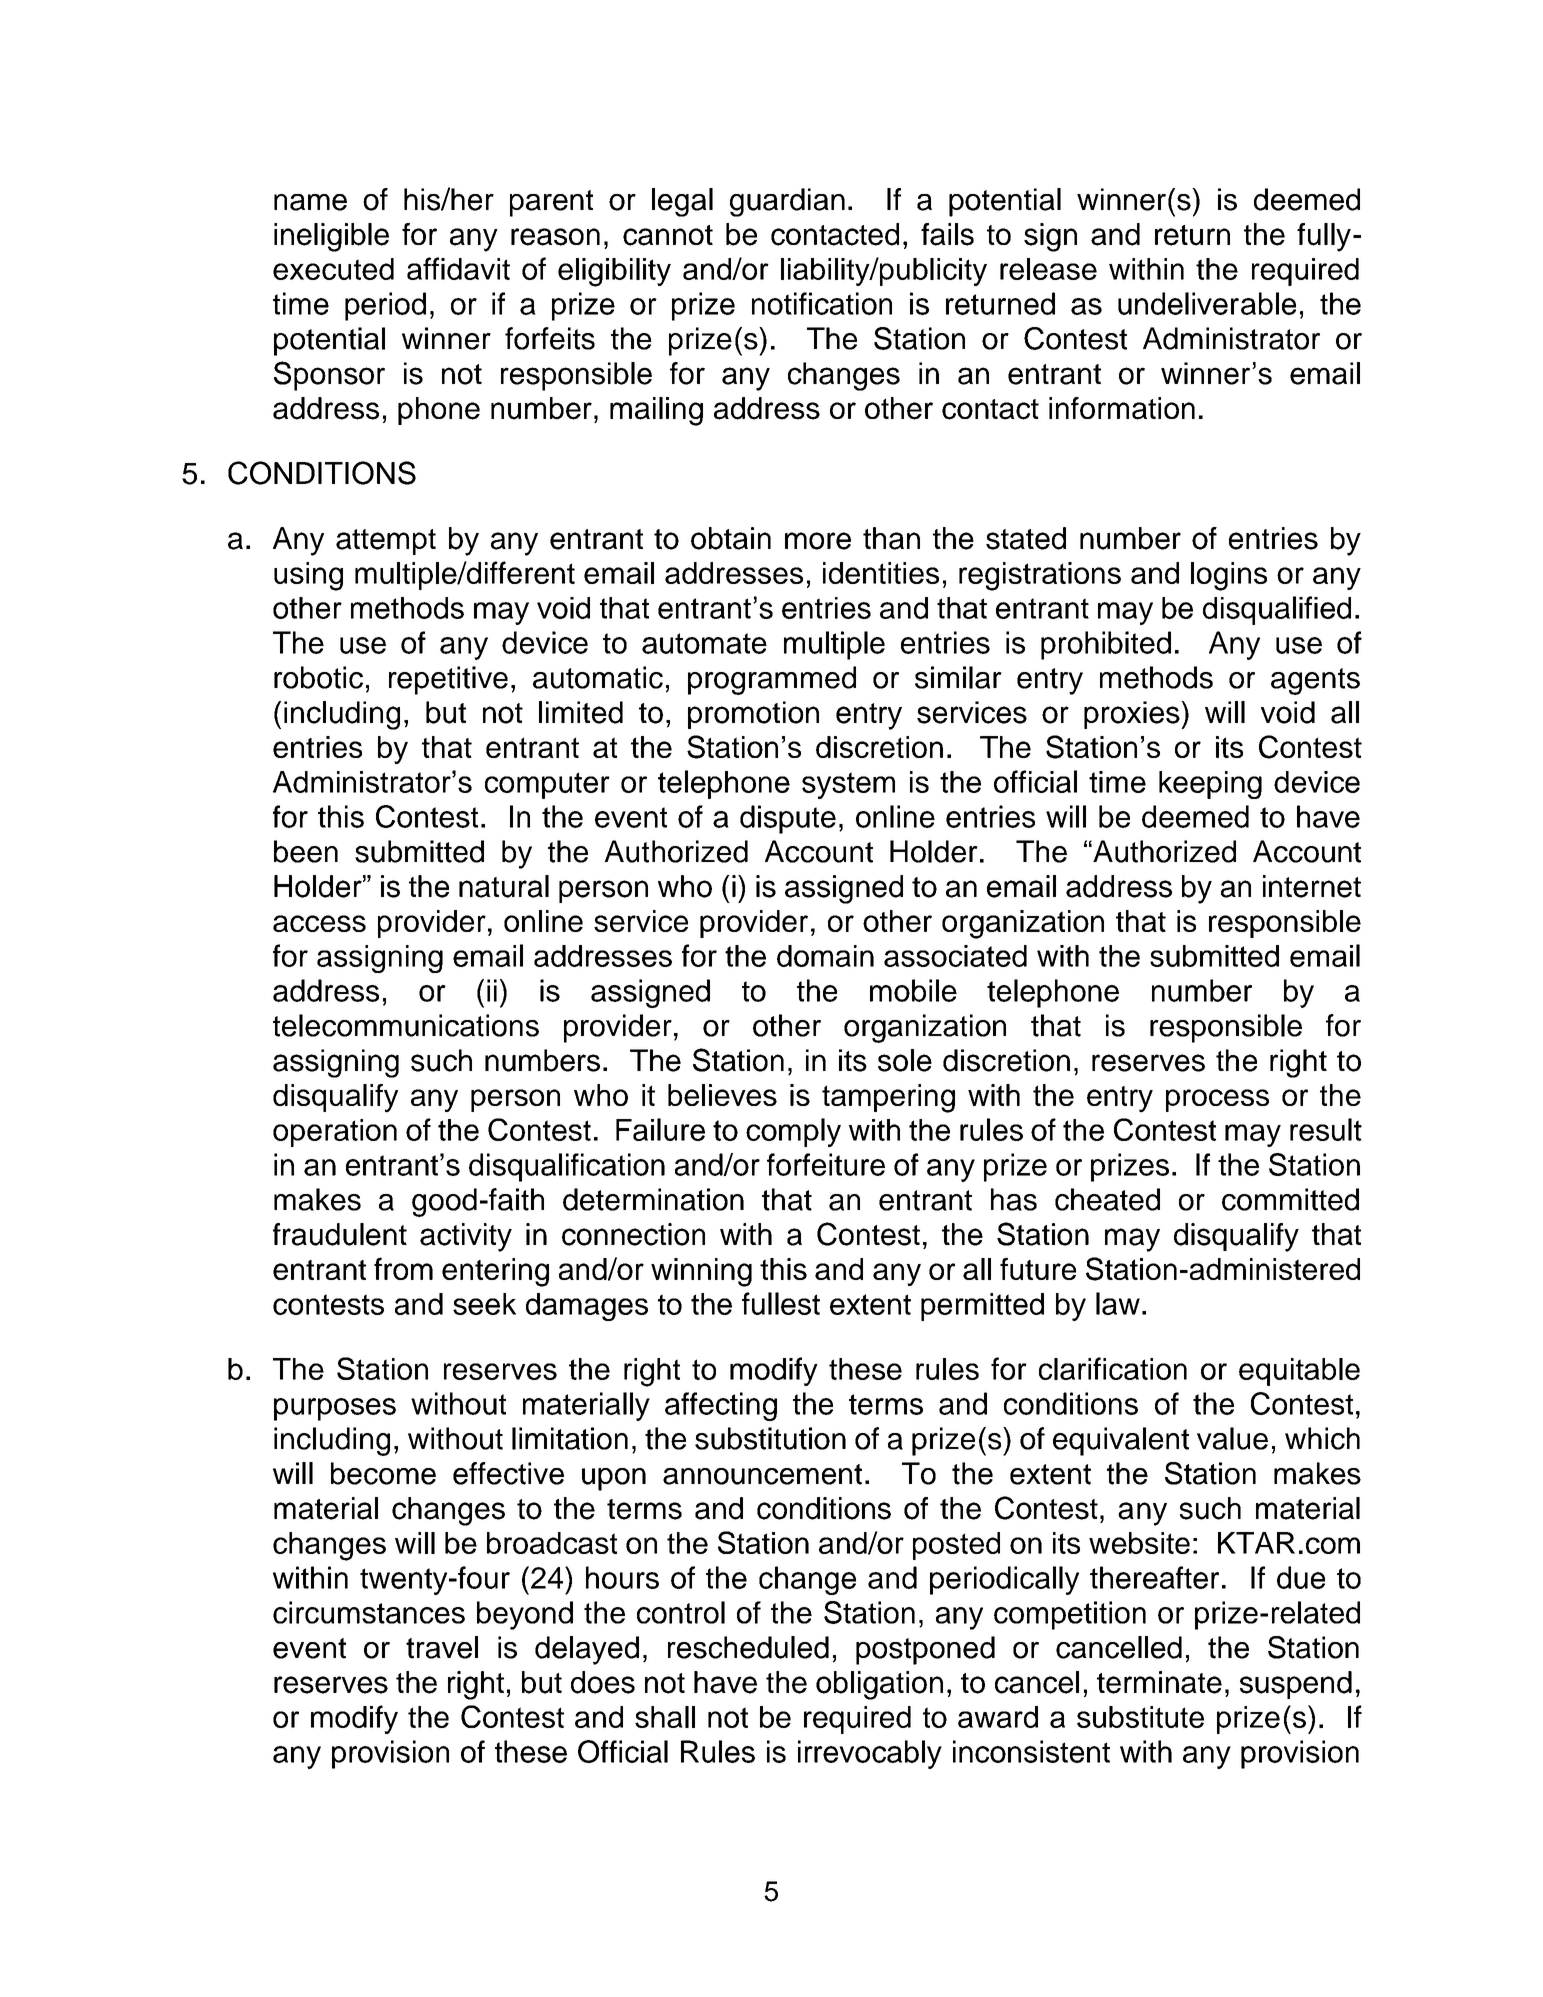  I want to click on repetitive, so click(448, 680).
